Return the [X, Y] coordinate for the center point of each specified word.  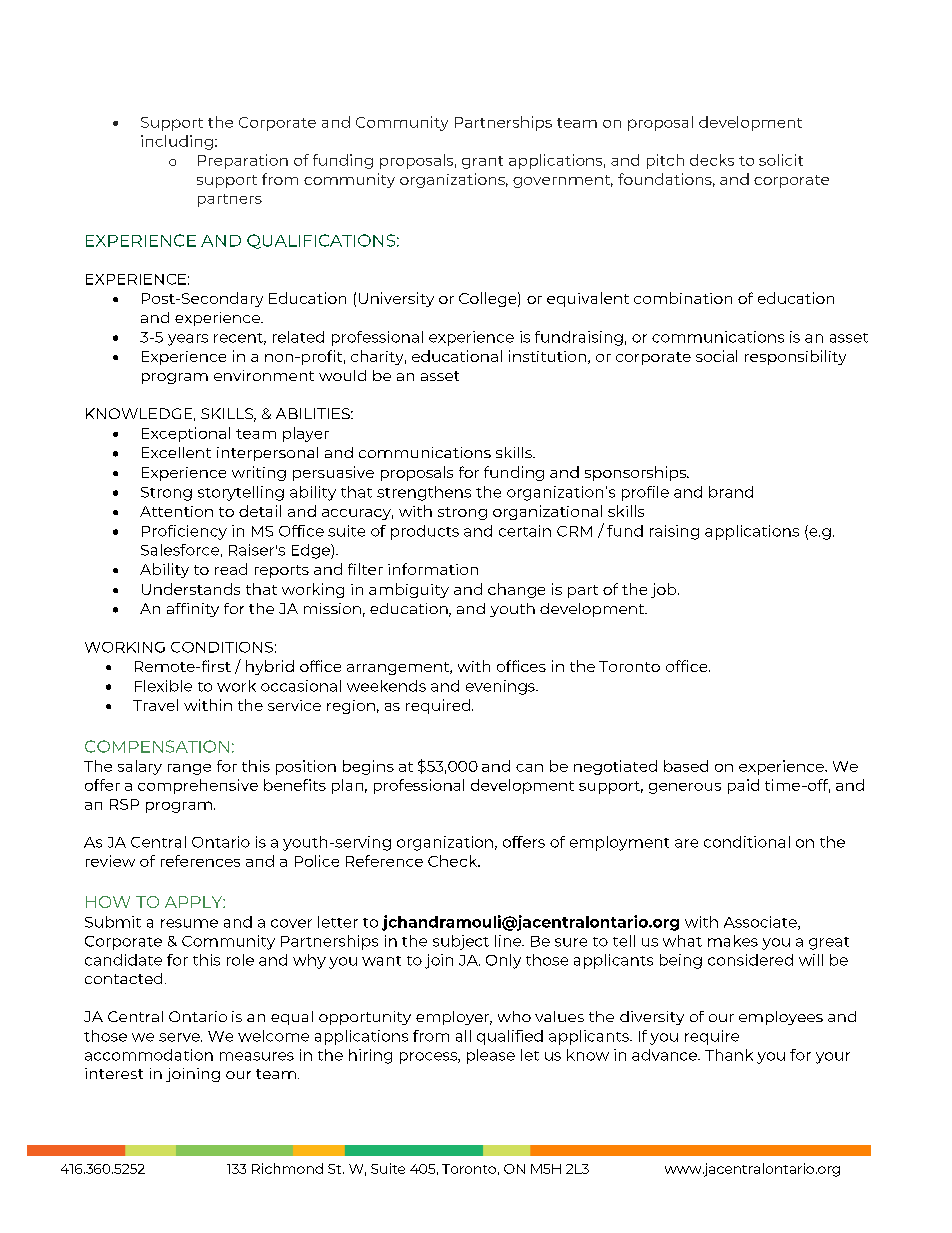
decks [712, 160]
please [491, 1056]
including [177, 142]
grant [482, 162]
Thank [729, 1055]
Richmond [287, 1168]
